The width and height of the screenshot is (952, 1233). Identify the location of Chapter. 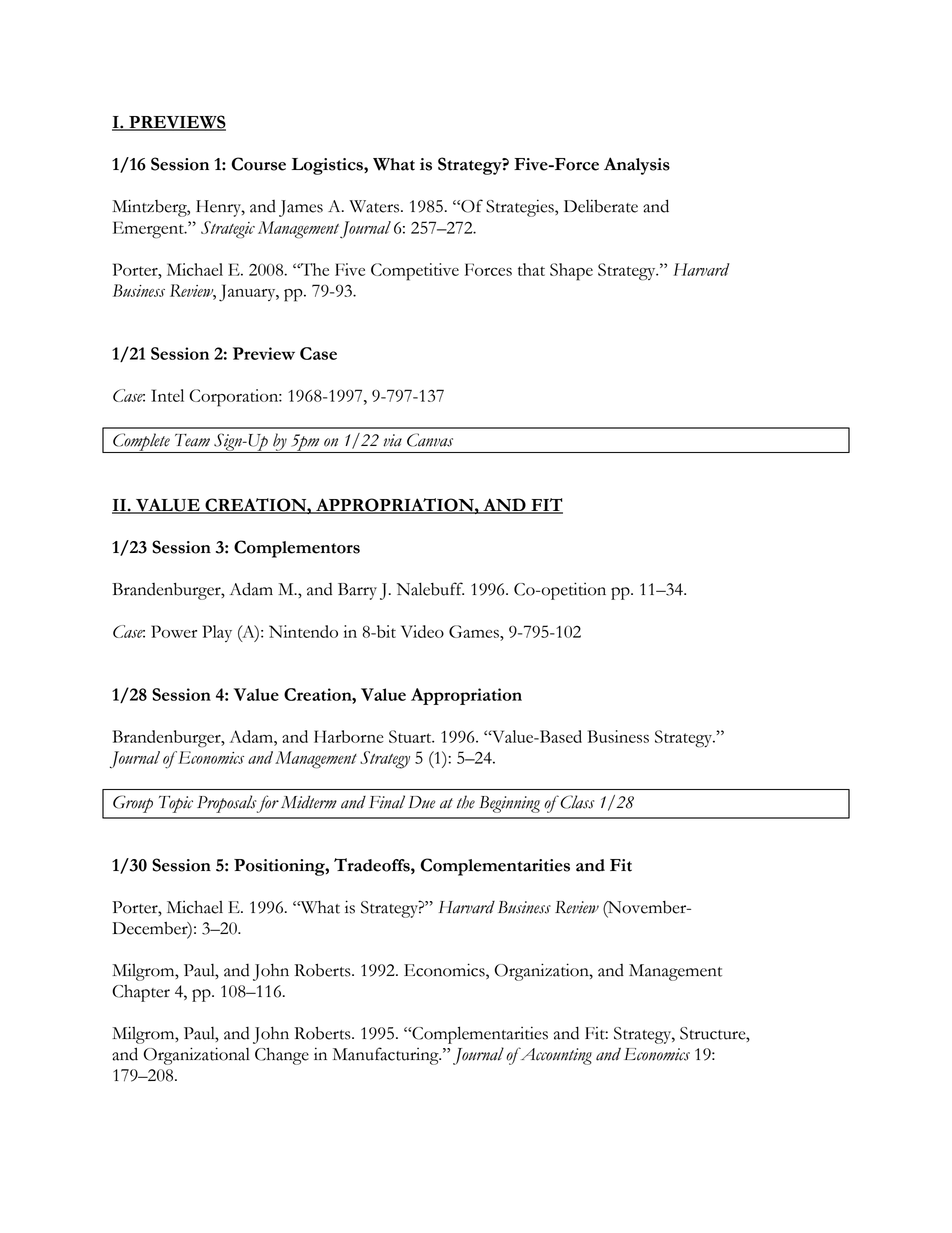
(141, 993).
